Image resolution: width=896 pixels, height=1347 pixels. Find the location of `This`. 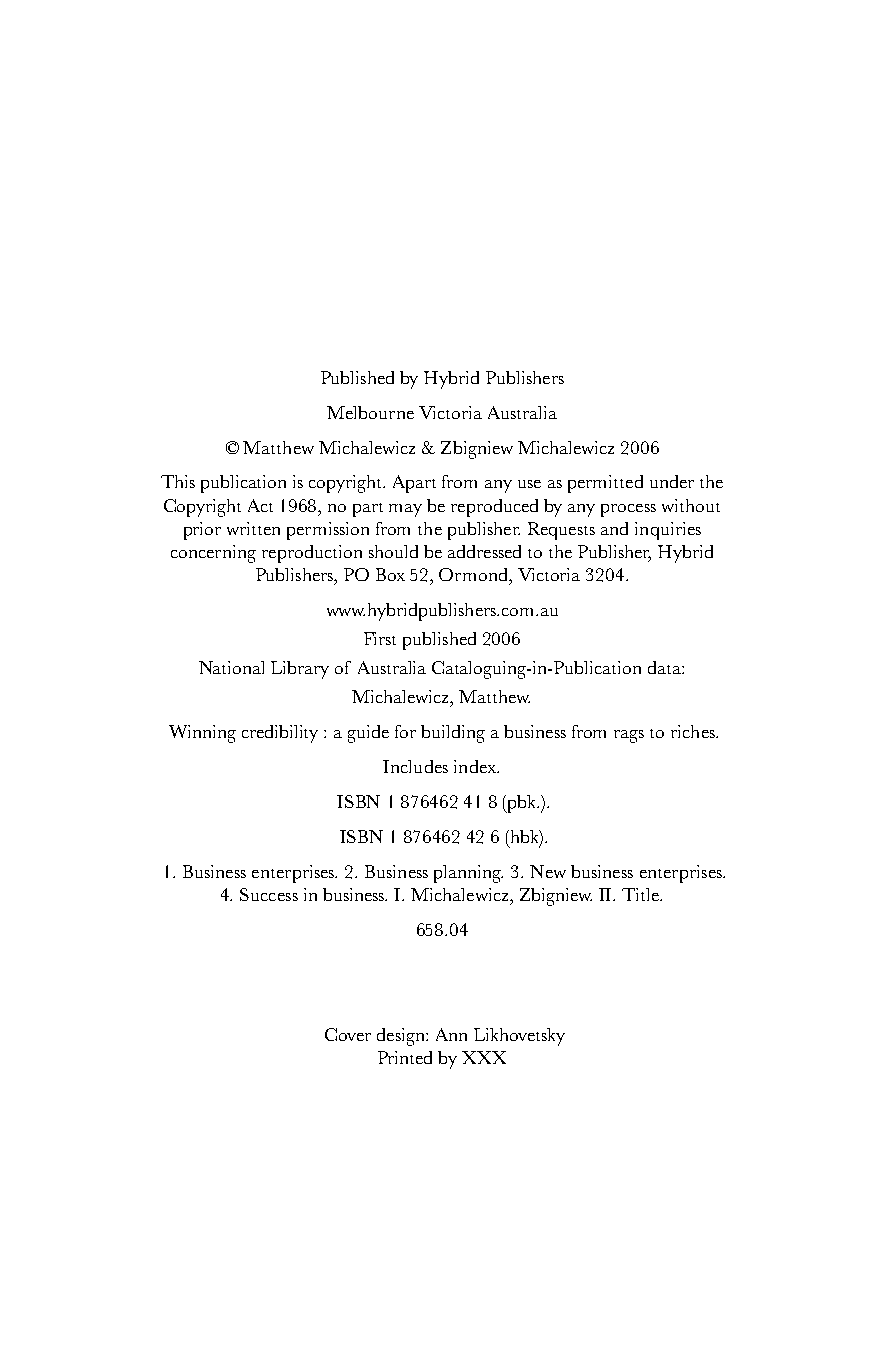

This is located at coordinates (178, 481).
